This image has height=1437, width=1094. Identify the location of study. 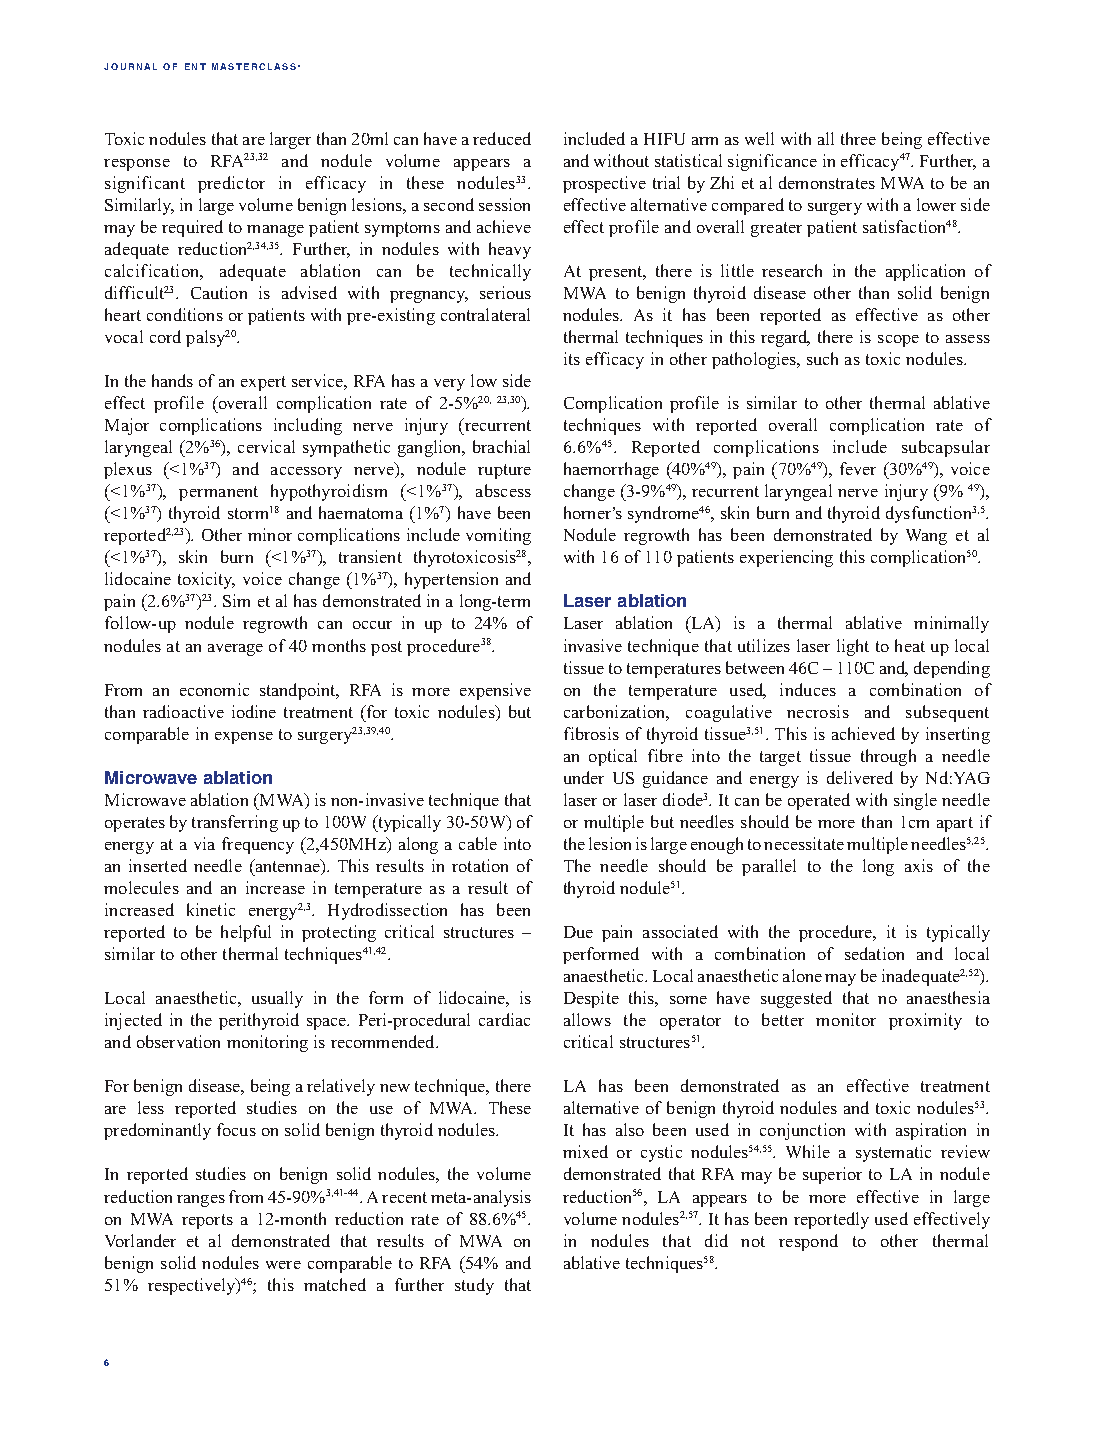
(474, 1286).
